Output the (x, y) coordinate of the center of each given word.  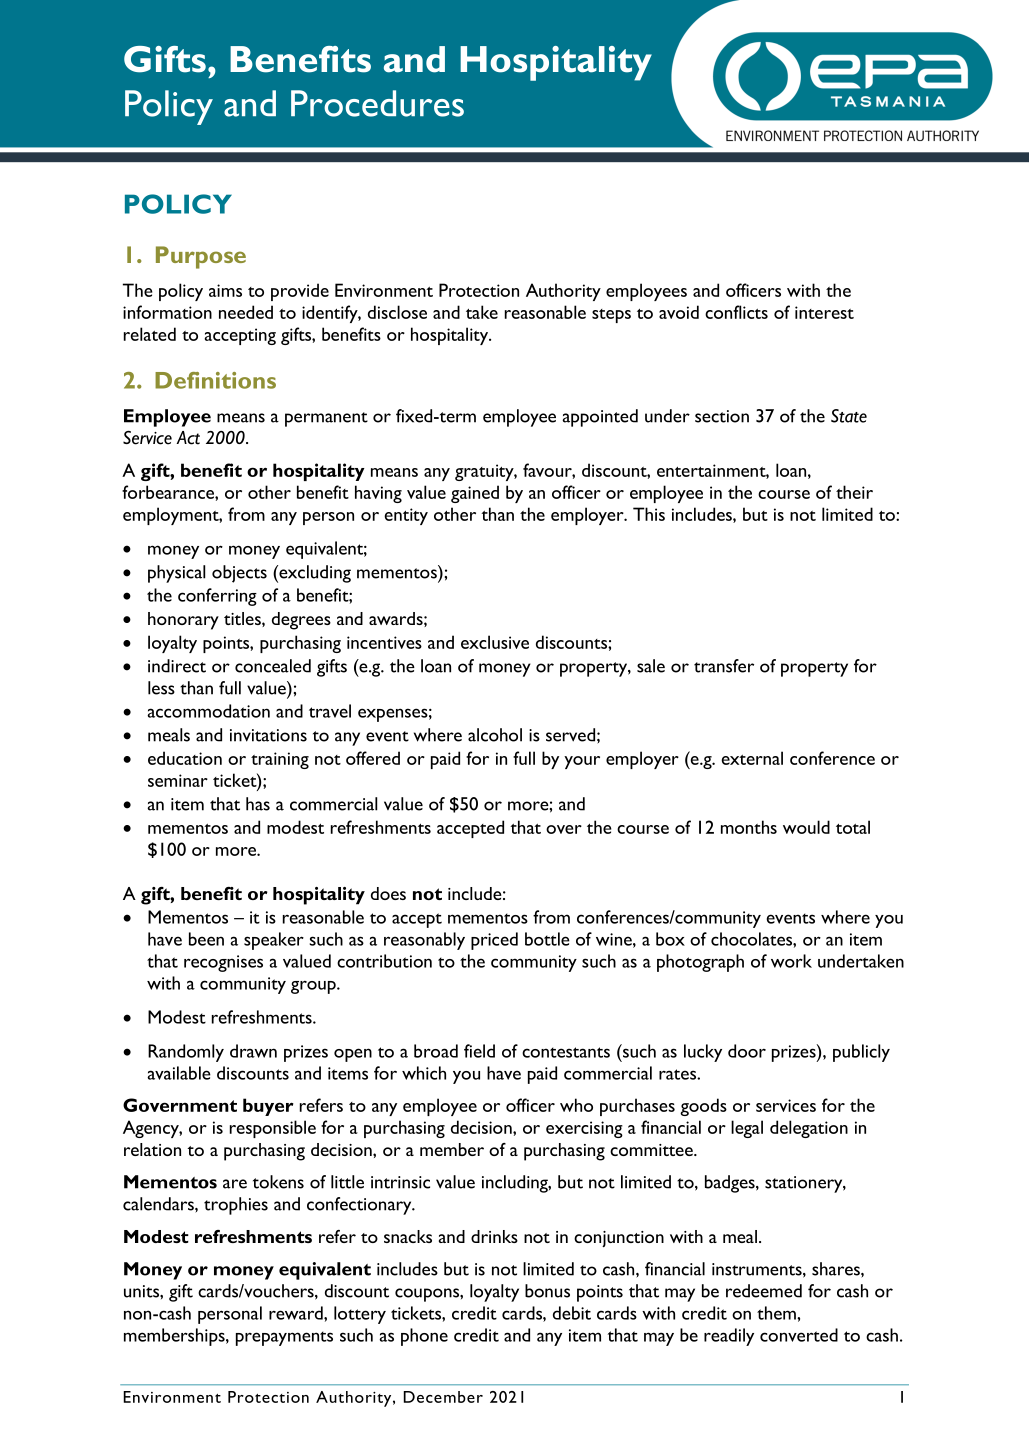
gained (475, 494)
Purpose (201, 257)
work (791, 961)
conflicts (736, 312)
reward (297, 1313)
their (854, 492)
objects (239, 574)
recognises (223, 963)
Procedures (377, 103)
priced (494, 941)
